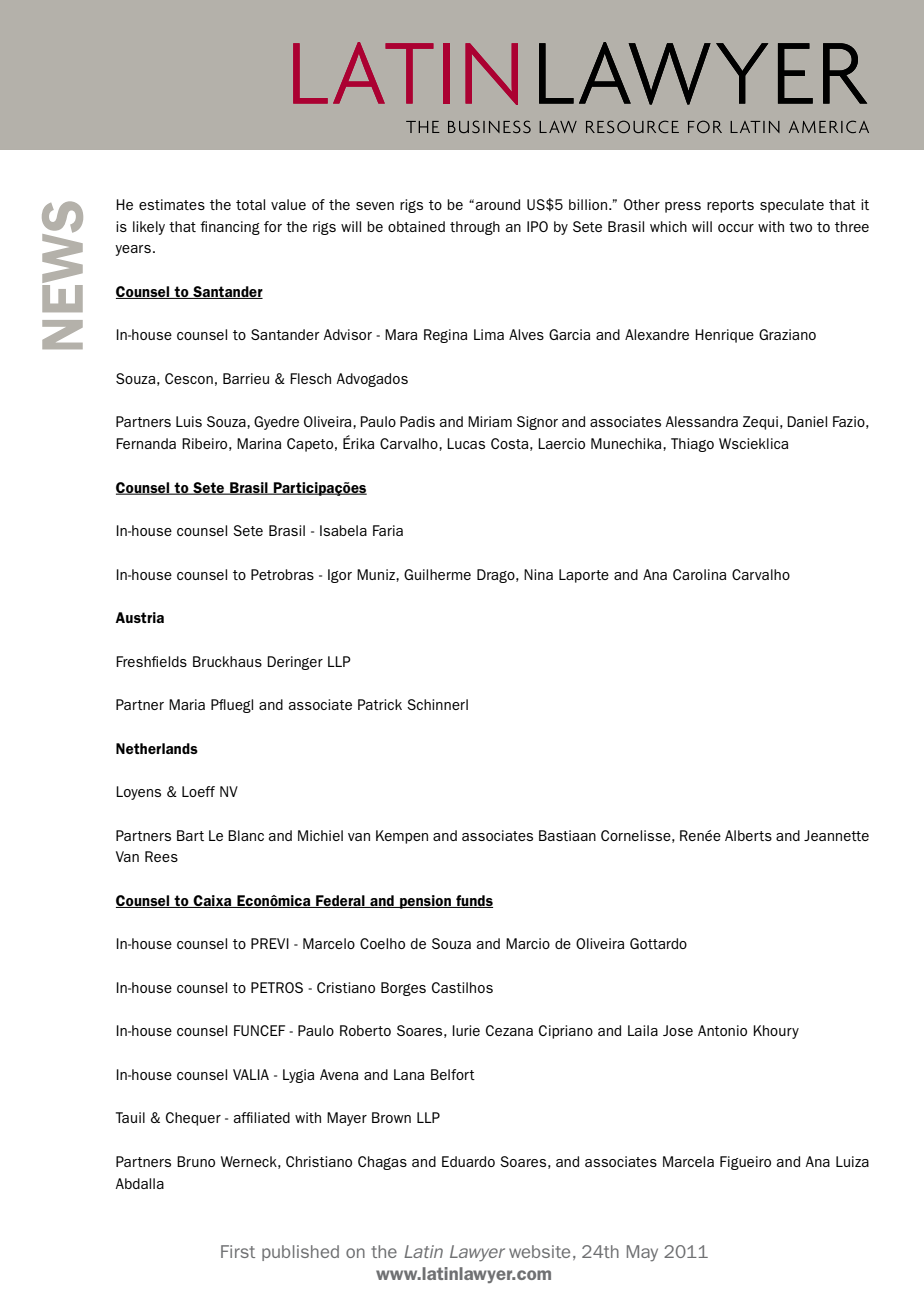 Image resolution: width=924 pixels, height=1308 pixels. Describe the element at coordinates (736, 228) in the page. I see `occur` at that location.
